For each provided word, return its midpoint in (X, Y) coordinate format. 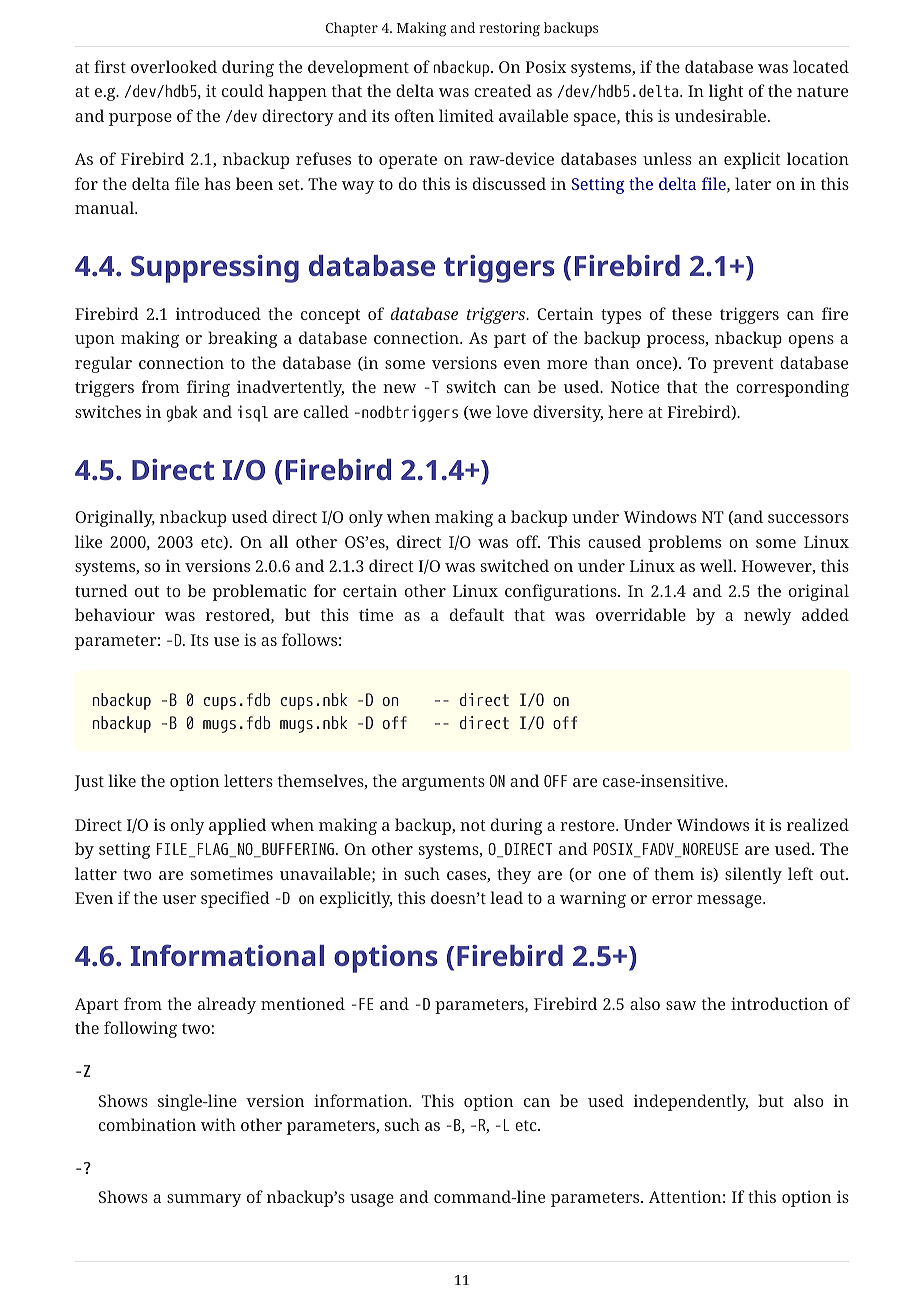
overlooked (174, 66)
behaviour (115, 614)
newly (767, 616)
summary (204, 1200)
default (477, 614)
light (726, 92)
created (503, 90)
